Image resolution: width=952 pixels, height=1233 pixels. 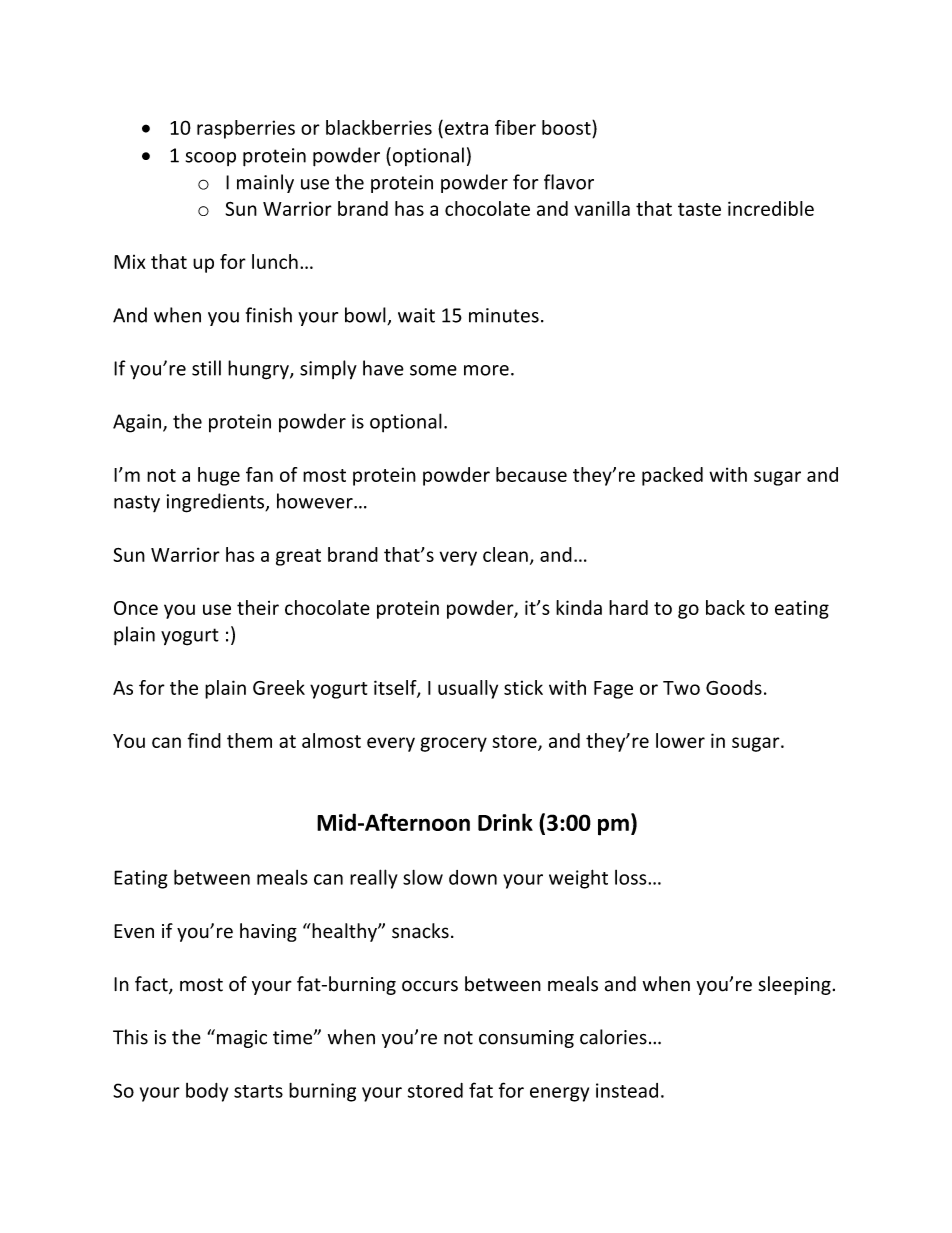 I want to click on more, so click(x=486, y=370).
